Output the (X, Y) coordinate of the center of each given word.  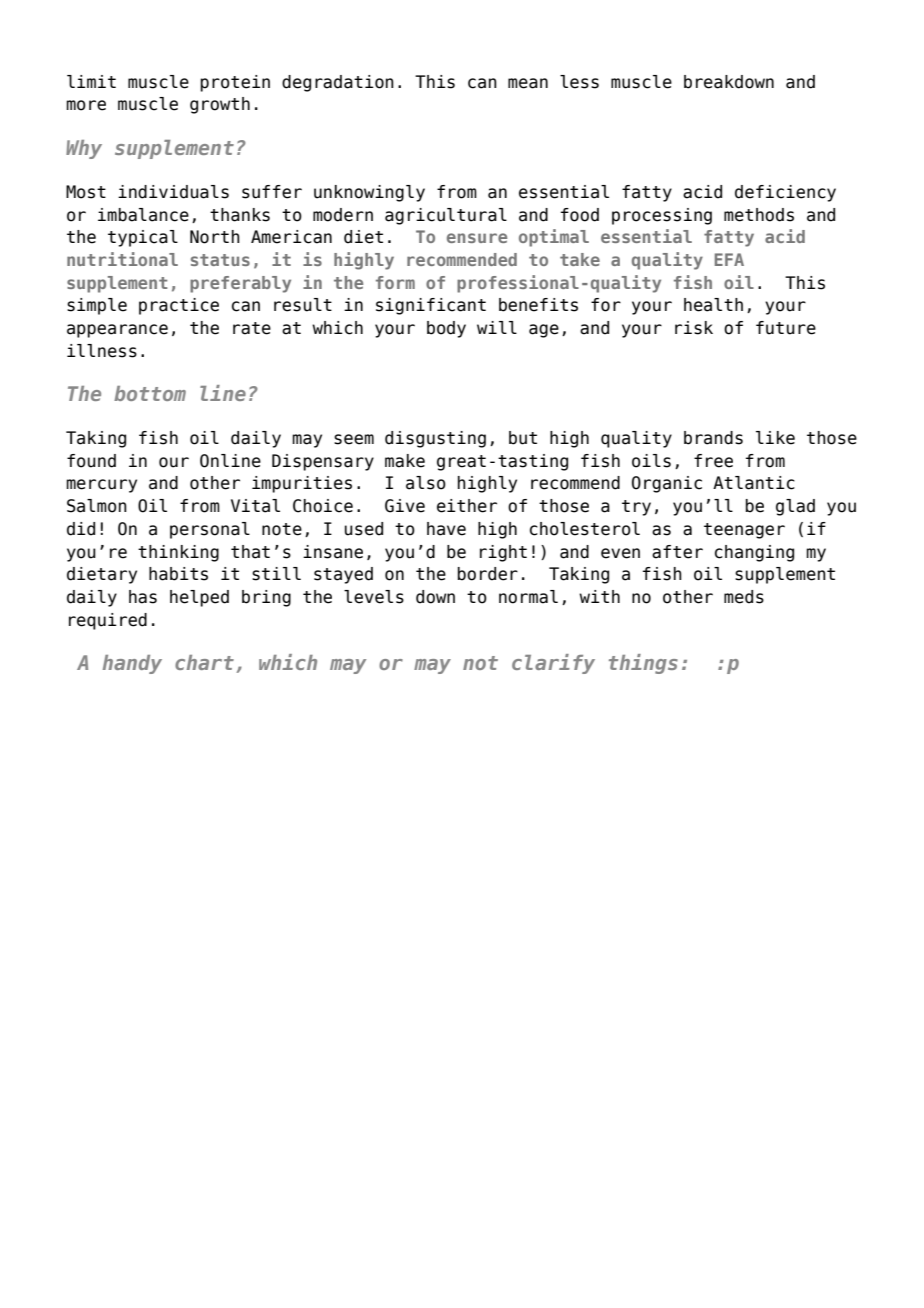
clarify (553, 664)
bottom (150, 393)
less (579, 82)
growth (220, 105)
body (446, 329)
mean (528, 83)
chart (204, 662)
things (643, 664)
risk (694, 328)
